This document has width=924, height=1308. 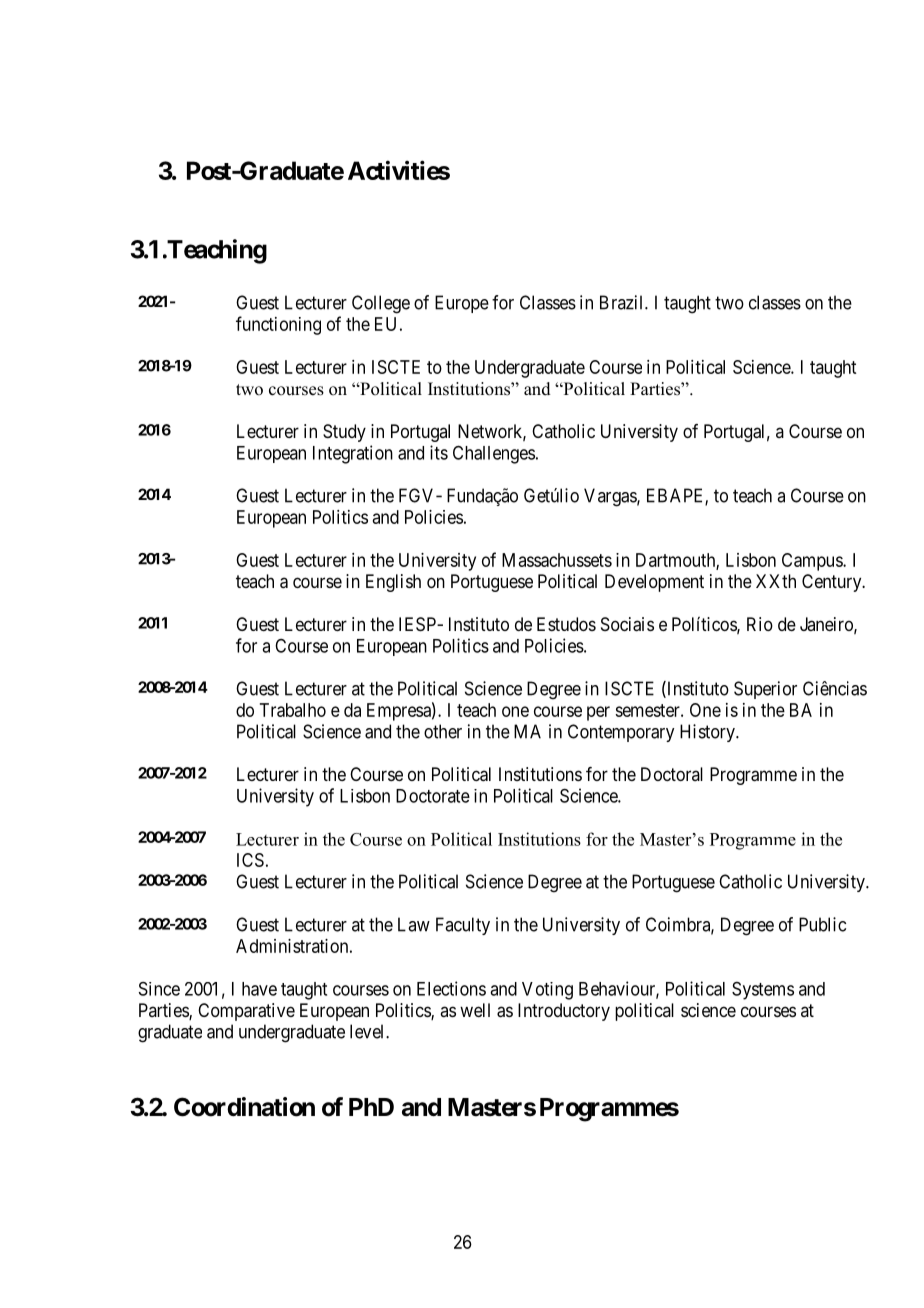 I want to click on Brazil, so click(x=623, y=302).
